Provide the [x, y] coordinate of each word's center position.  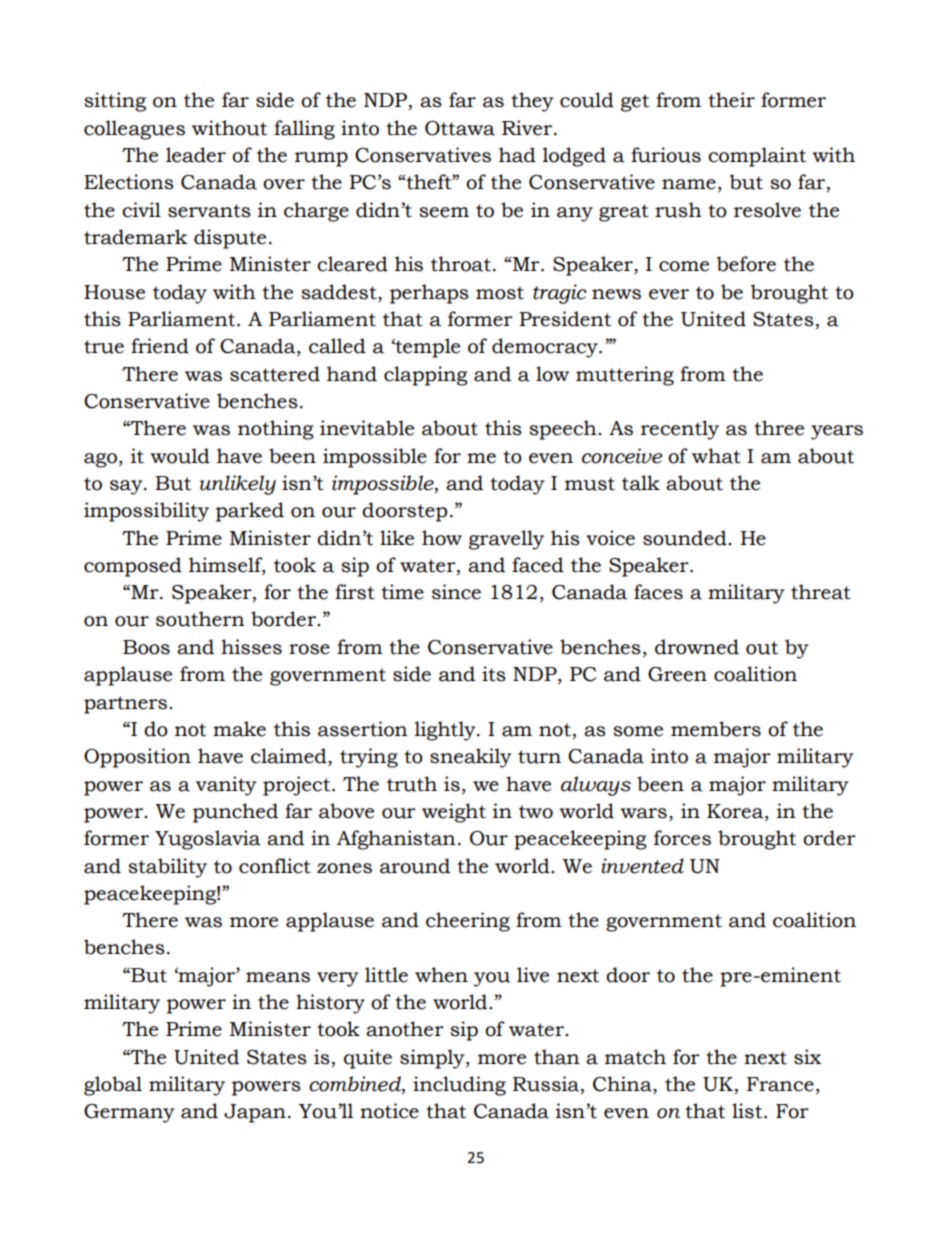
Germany [129, 1113]
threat [821, 592]
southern [200, 619]
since [456, 592]
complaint [757, 157]
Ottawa [460, 128]
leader [196, 155]
